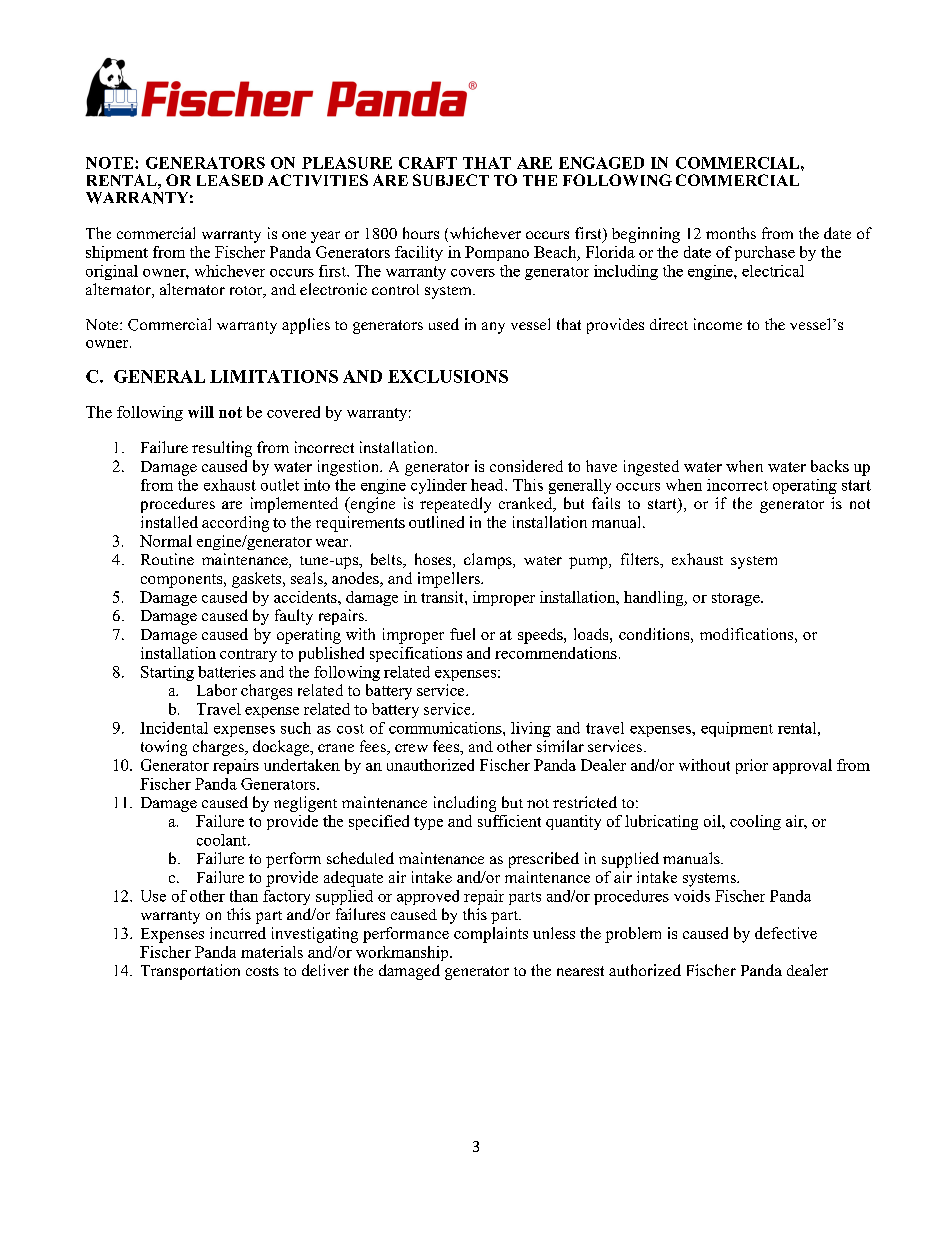 The image size is (952, 1233). Describe the element at coordinates (737, 599) in the screenshot. I see `storage` at that location.
